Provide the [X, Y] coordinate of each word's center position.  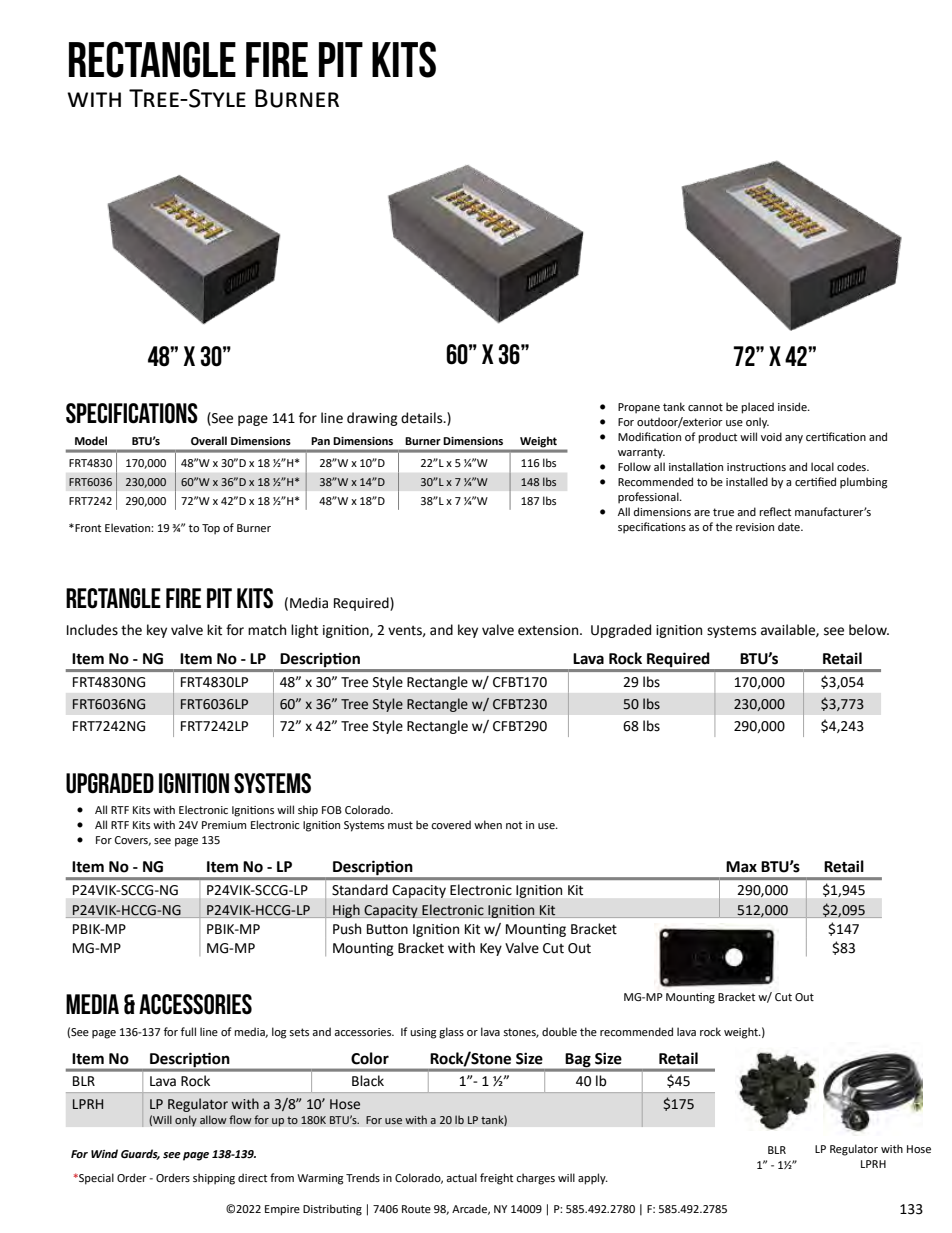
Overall [209, 440]
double [559, 1031]
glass [451, 1033]
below [869, 630]
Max [741, 867]
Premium [224, 825]
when [488, 824]
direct [252, 1177]
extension [549, 630]
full [188, 1031]
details [423, 418]
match [267, 630]
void [771, 436]
